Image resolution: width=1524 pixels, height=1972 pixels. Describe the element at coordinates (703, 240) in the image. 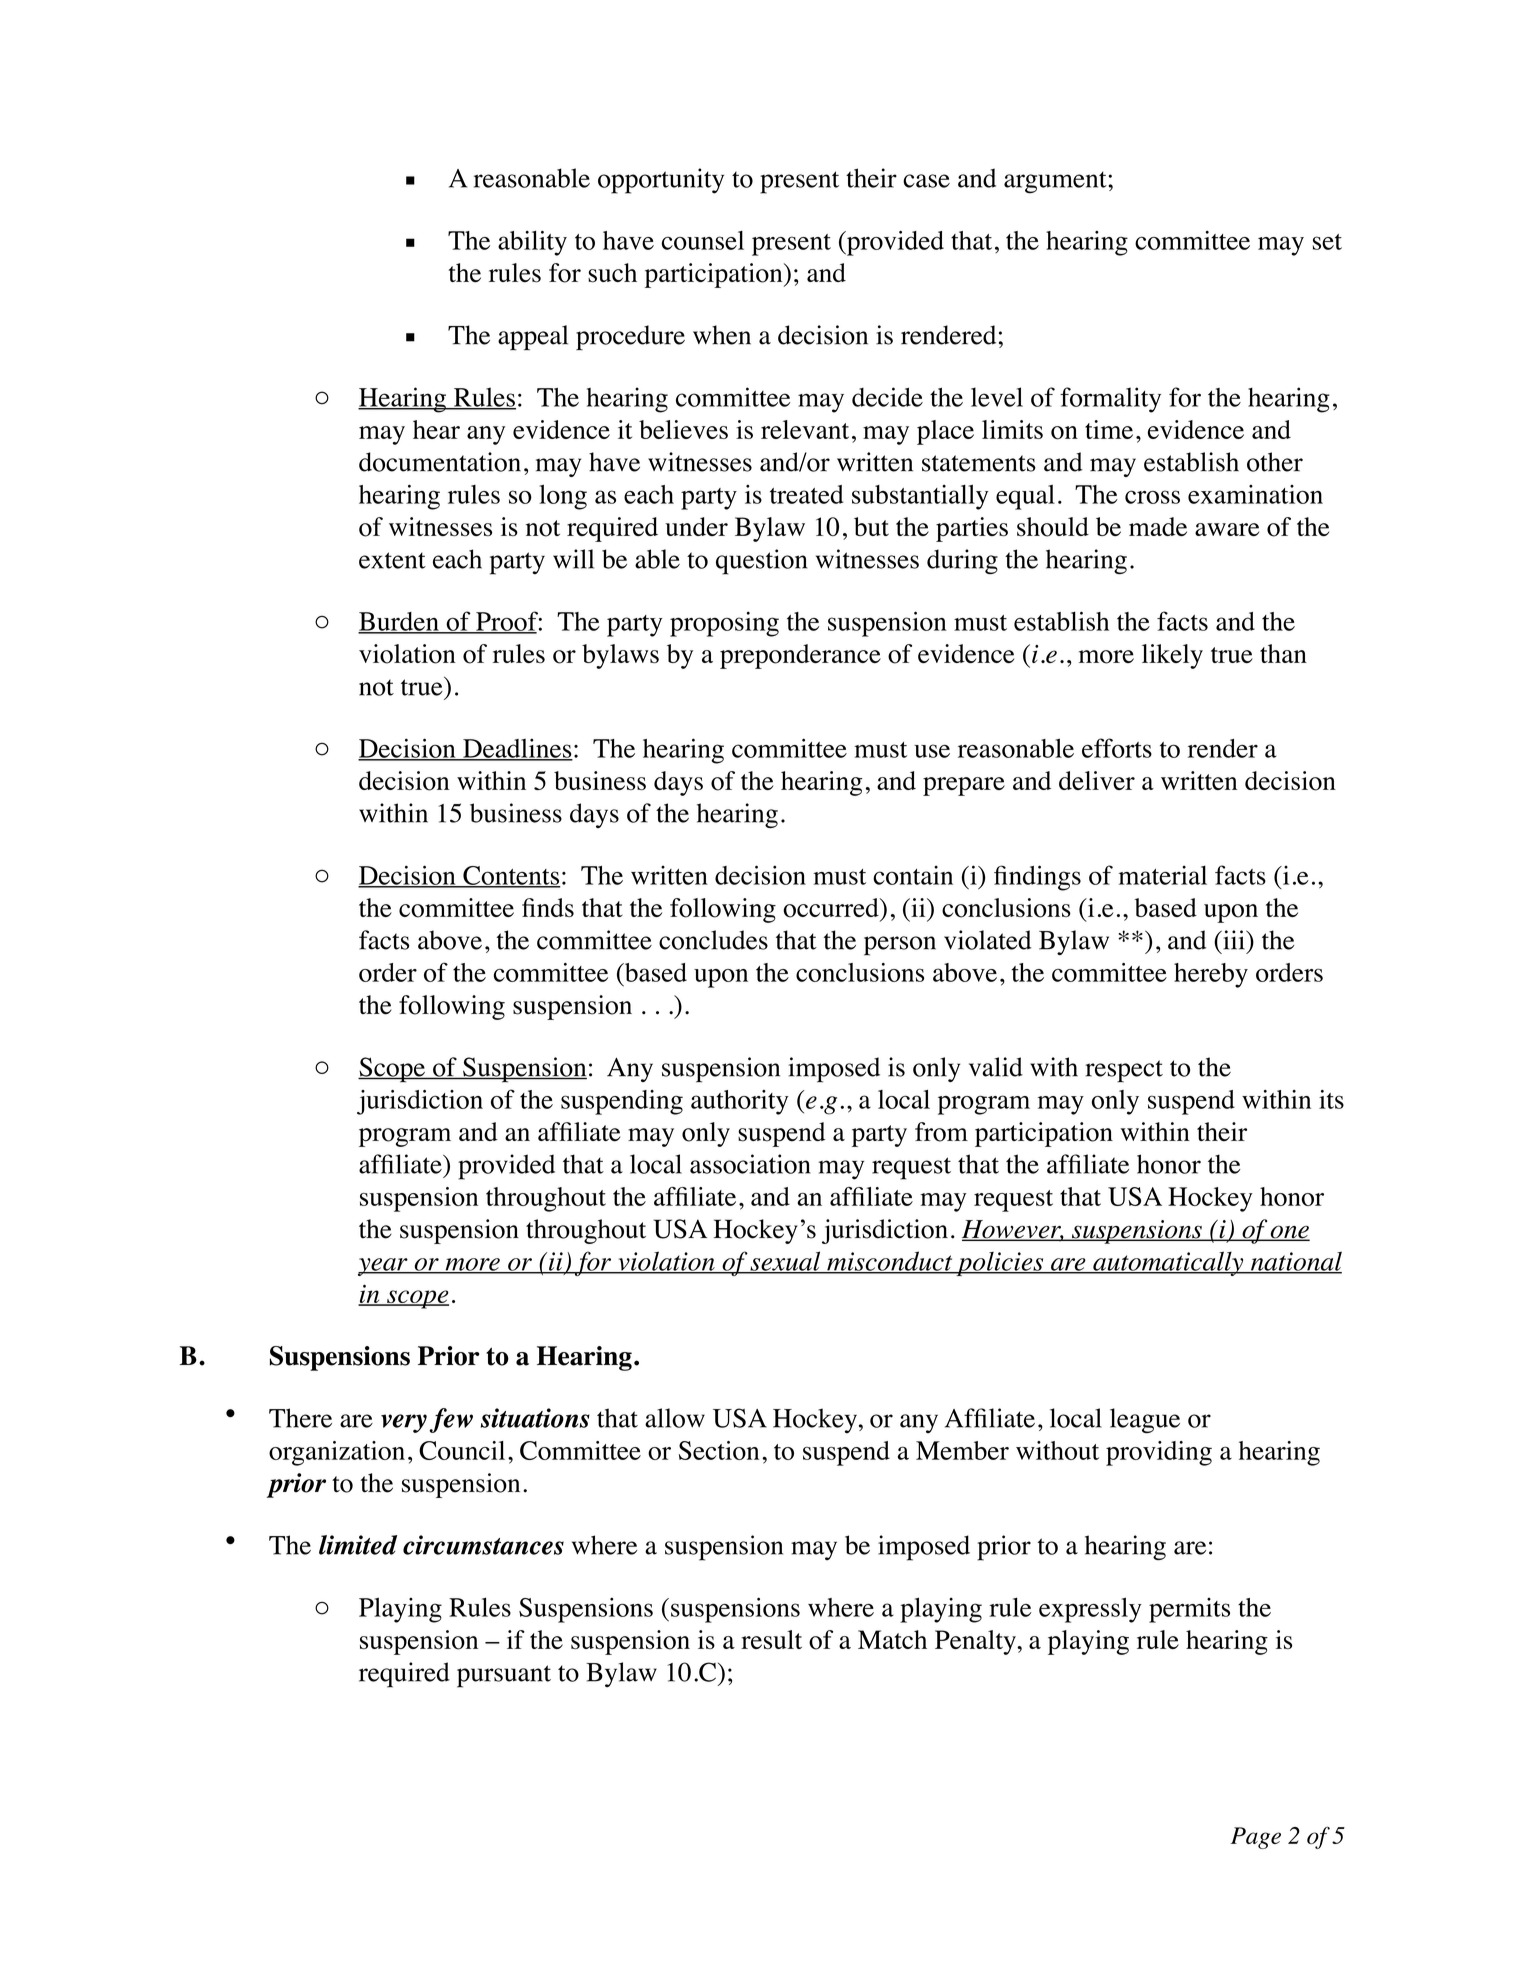

I see `counsel` at that location.
